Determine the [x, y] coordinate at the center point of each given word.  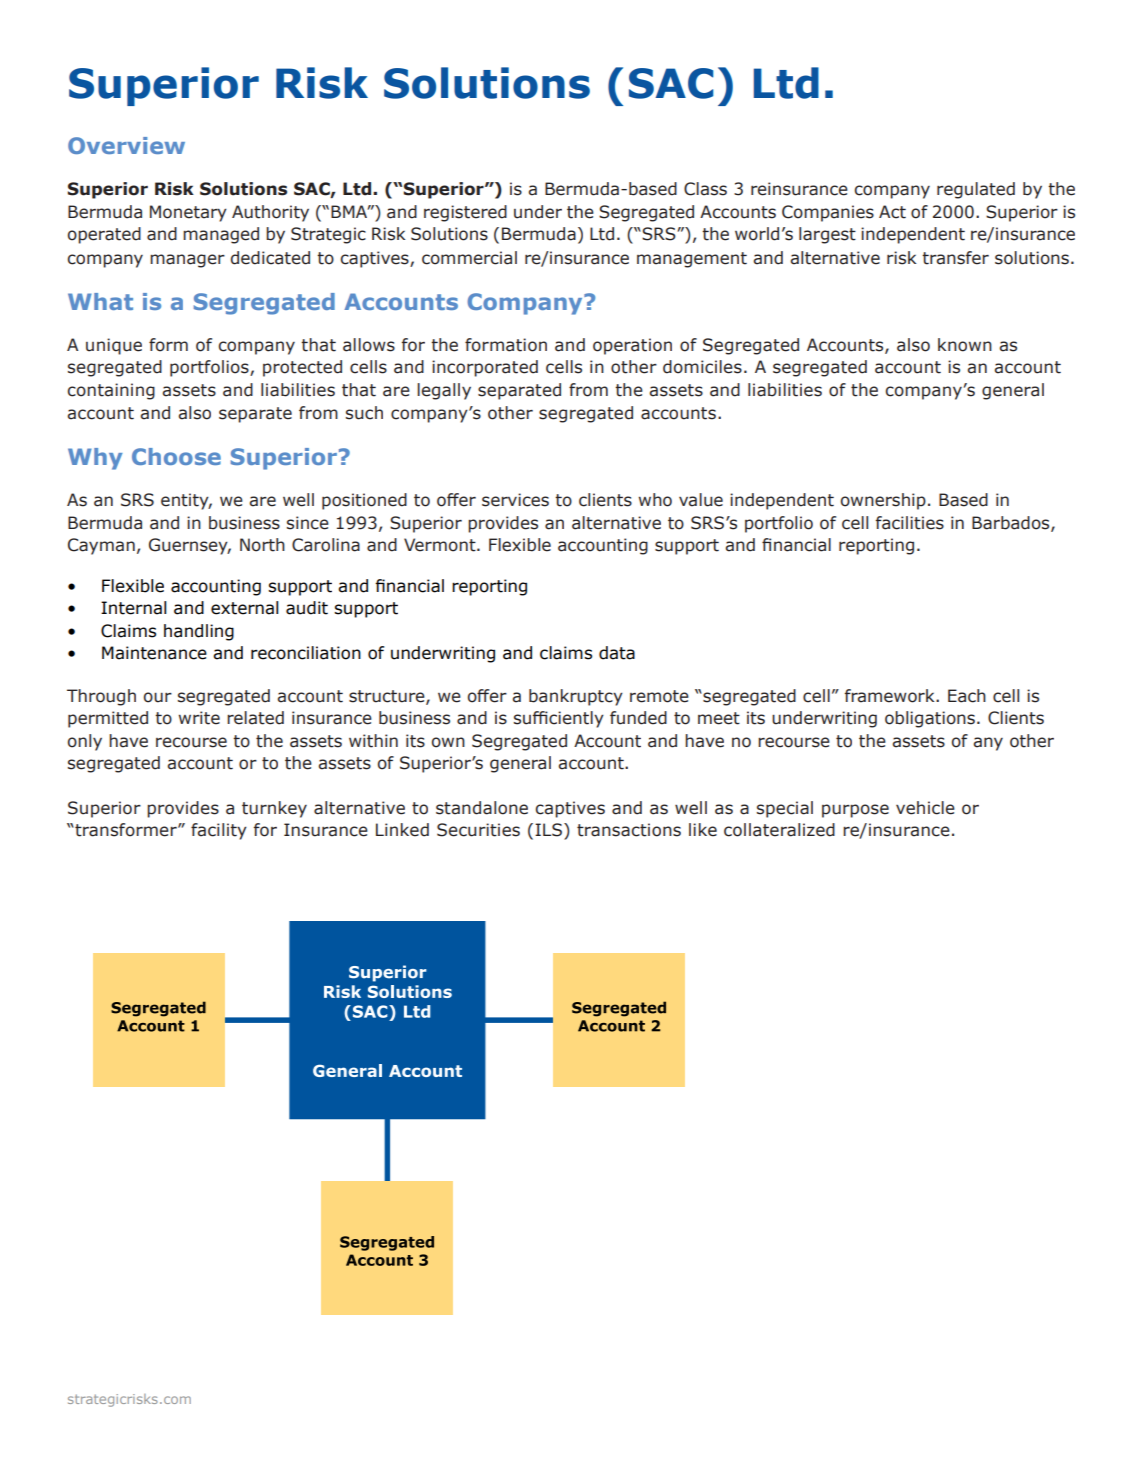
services [515, 500]
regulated [976, 190]
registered [465, 213]
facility [219, 831]
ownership [883, 501]
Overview [126, 145]
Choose [176, 456]
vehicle [925, 808]
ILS [550, 830]
